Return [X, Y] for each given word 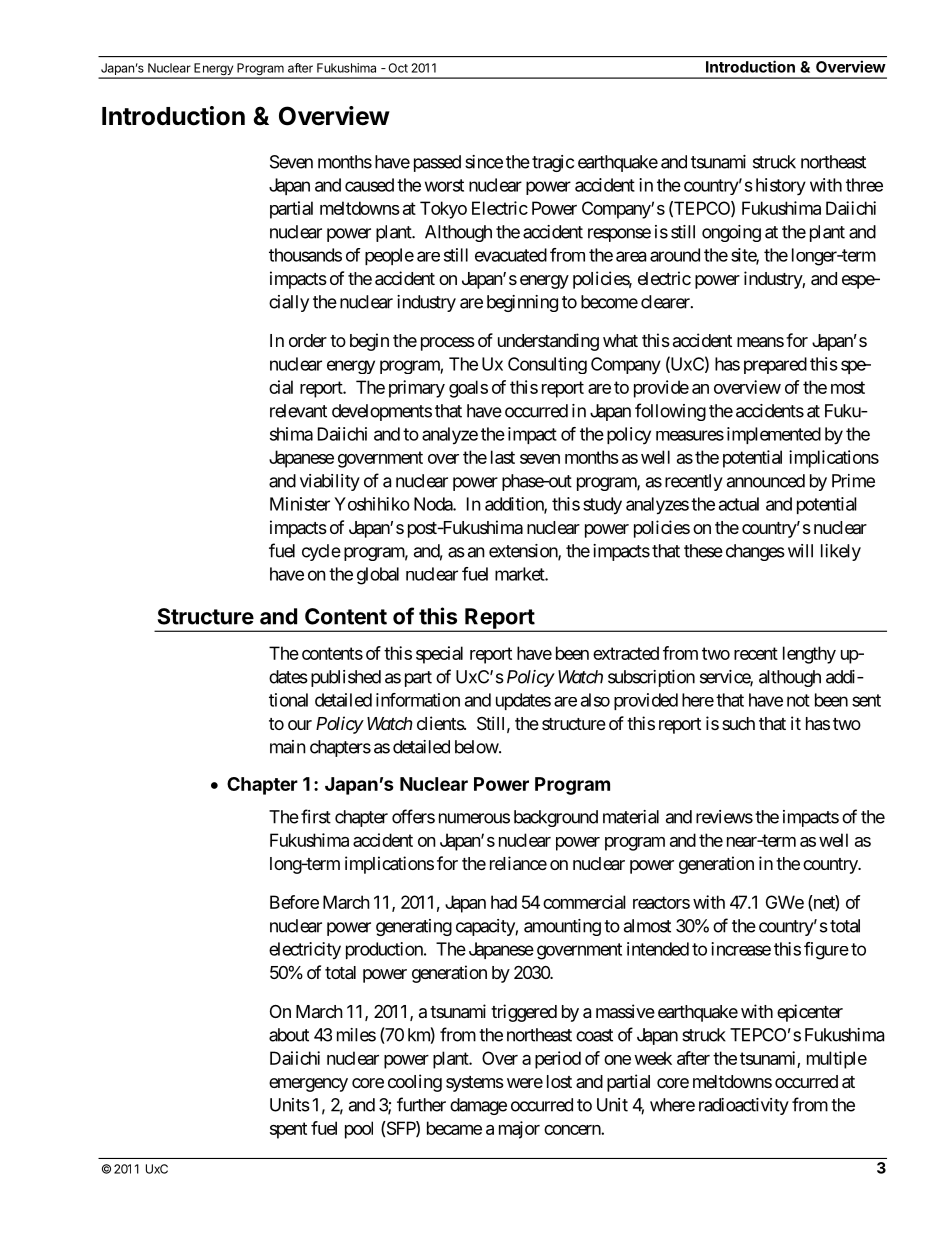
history [781, 187]
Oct [398, 68]
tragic [553, 163]
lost [559, 1081]
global [378, 576]
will [800, 551]
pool [359, 1130]
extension [524, 552]
